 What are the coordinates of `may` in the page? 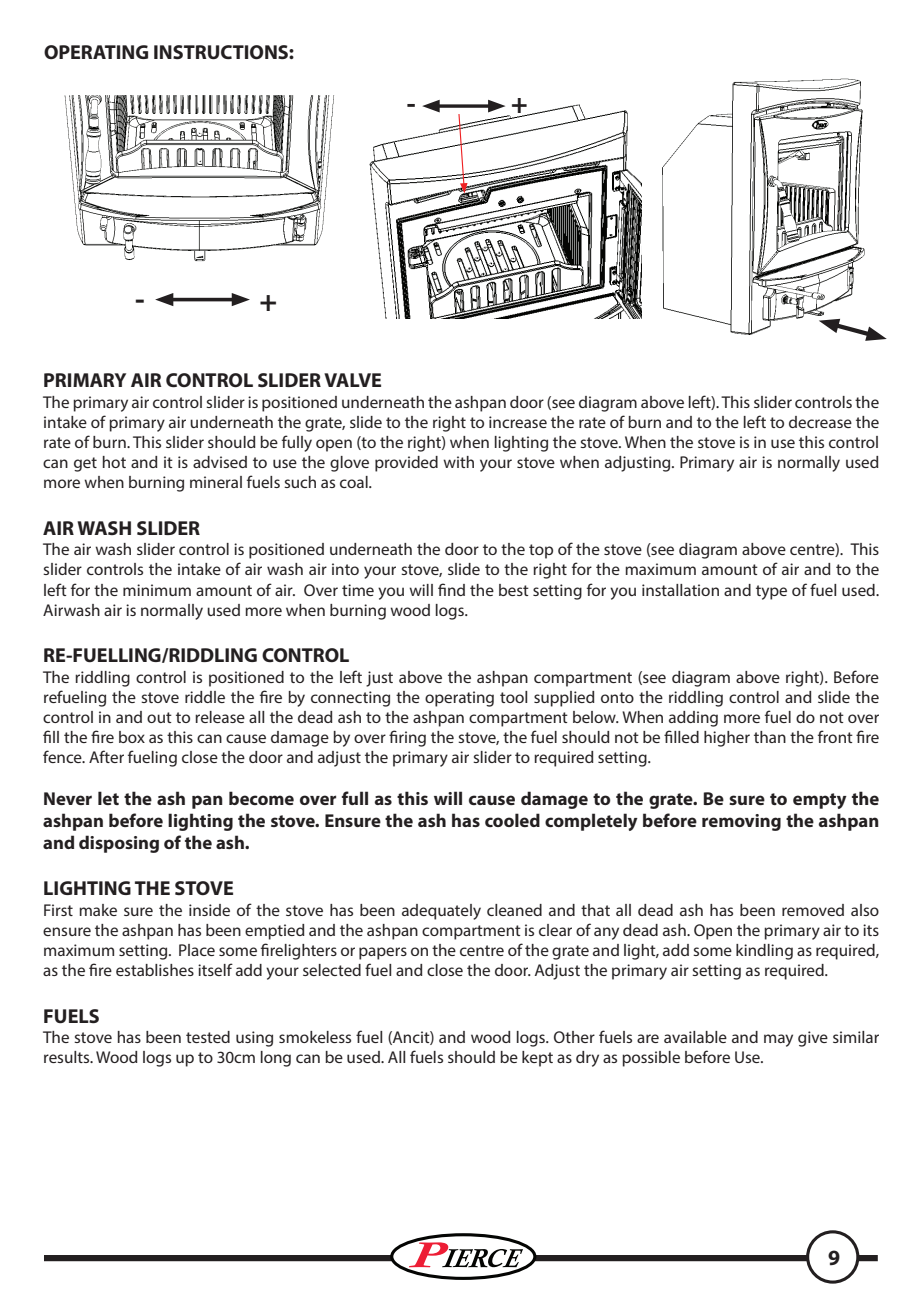 It's located at (778, 1040).
